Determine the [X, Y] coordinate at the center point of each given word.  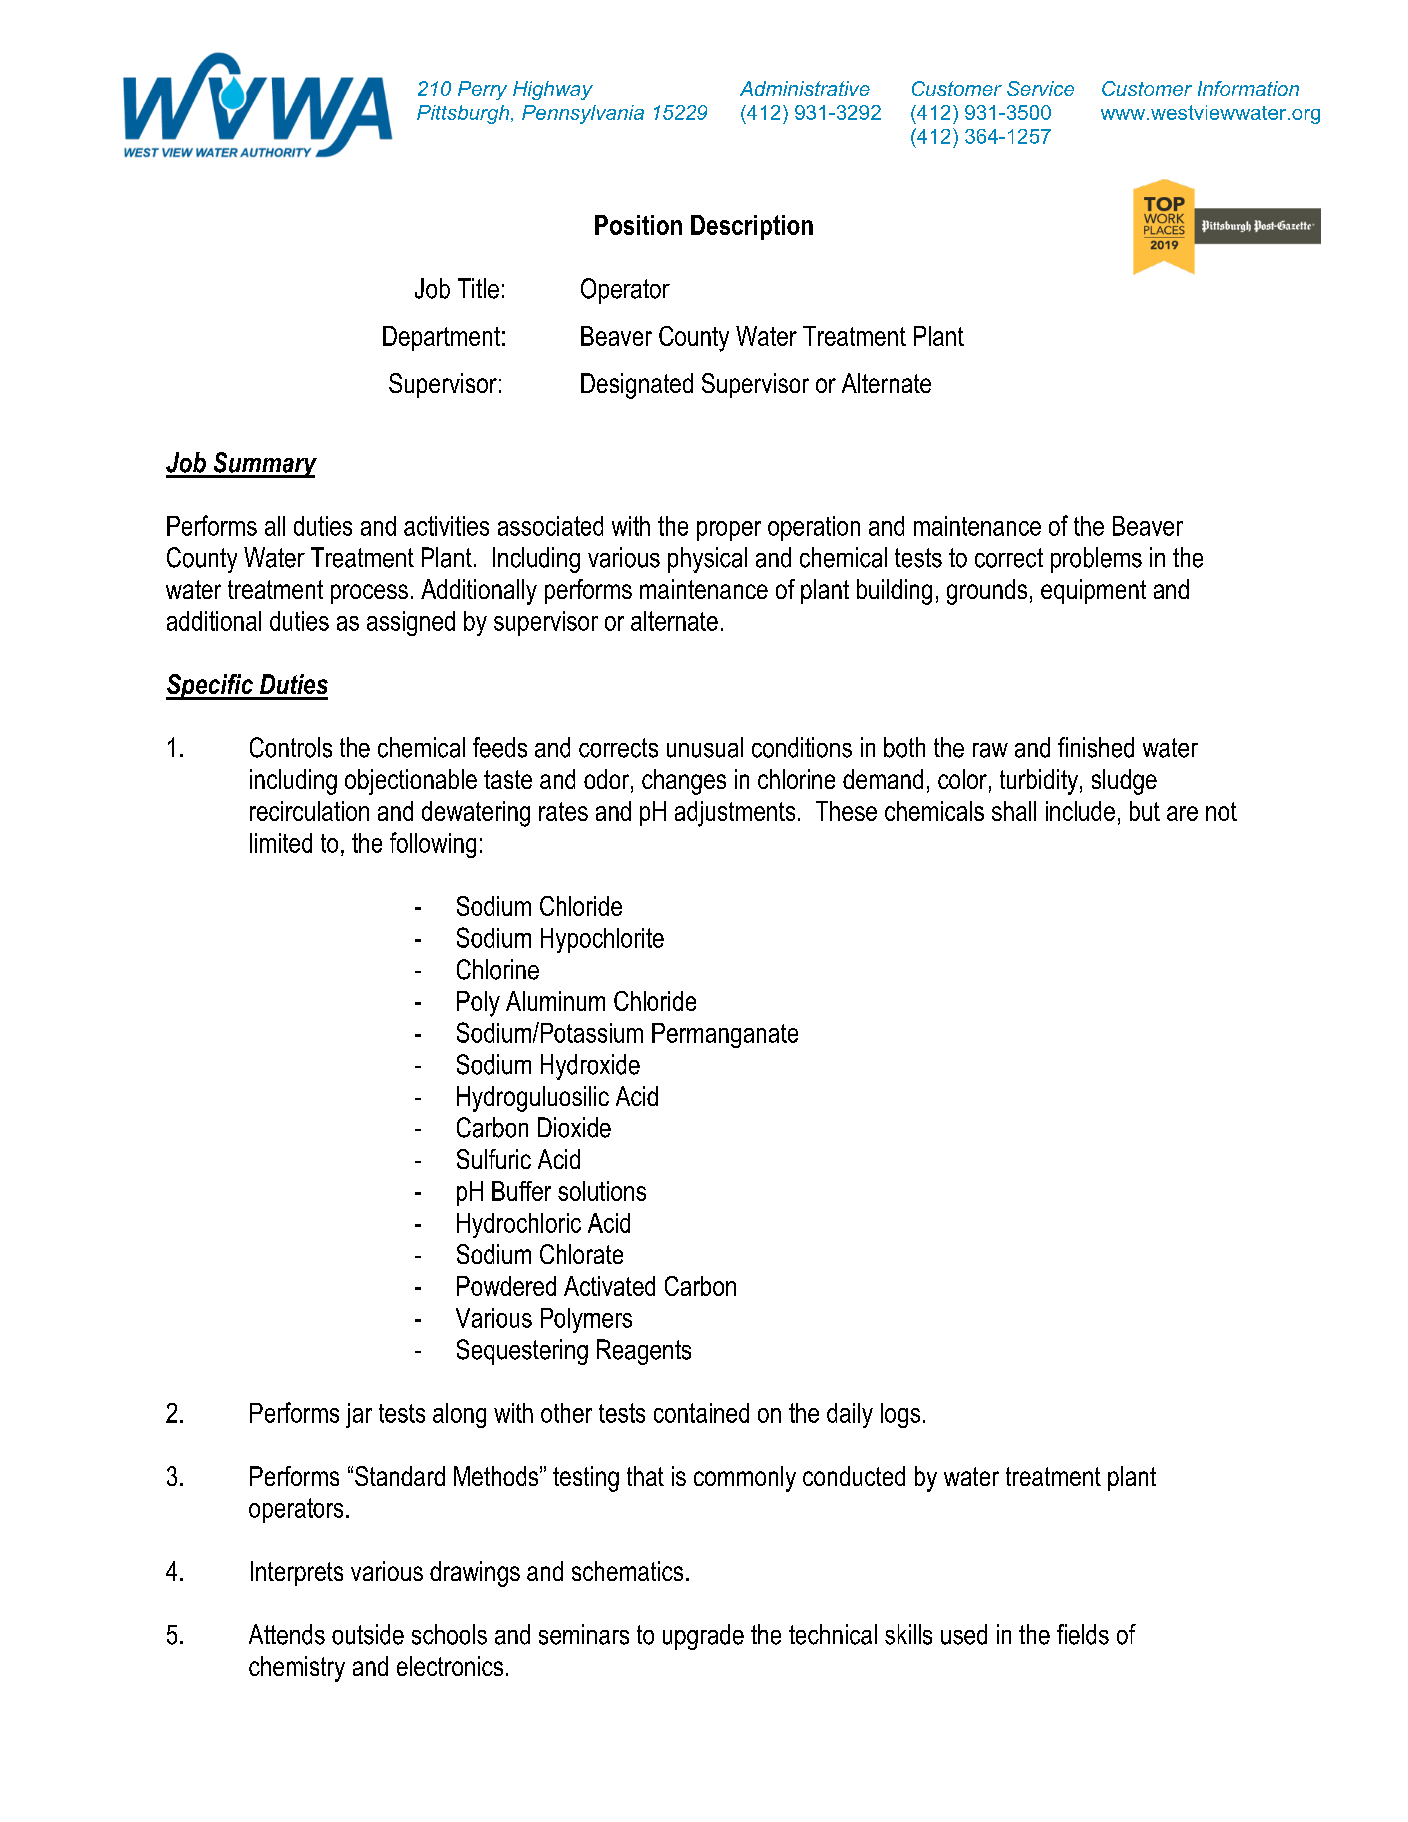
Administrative [805, 88]
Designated [637, 386]
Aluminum [555, 1001]
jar [359, 1415]
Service [1040, 88]
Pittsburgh [464, 114]
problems [1096, 560]
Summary [264, 465]
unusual [705, 747]
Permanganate [725, 1035]
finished [1096, 747]
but [1145, 811]
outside [368, 1634]
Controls [291, 747]
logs [900, 1415]
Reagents [644, 1352]
